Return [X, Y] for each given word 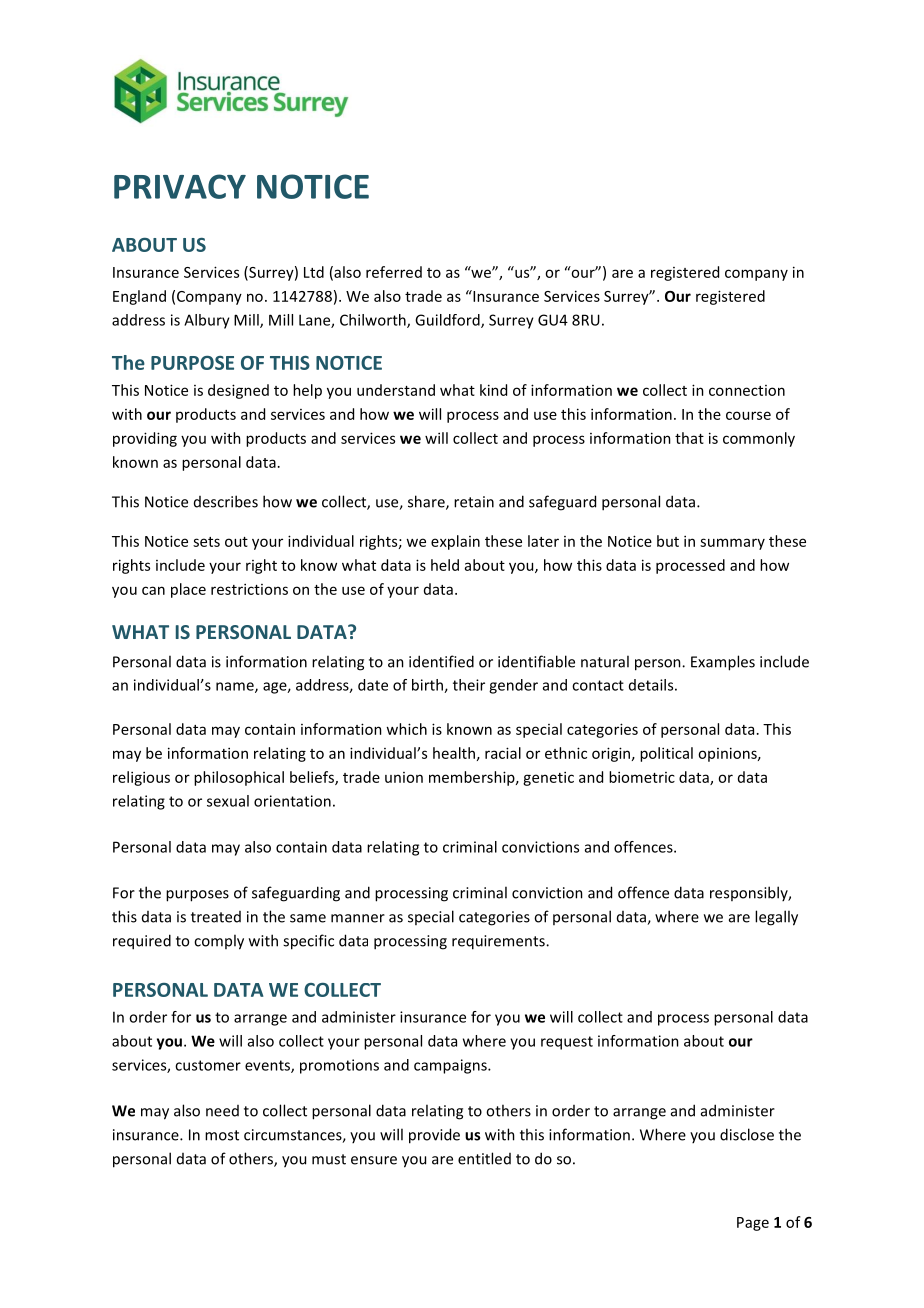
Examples [723, 663]
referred [394, 272]
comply [219, 942]
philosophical [239, 778]
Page [753, 1224]
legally [776, 918]
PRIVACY [180, 186]
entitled [484, 1158]
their [469, 685]
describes [226, 501]
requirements [499, 942]
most [222, 1135]
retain [474, 502]
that [689, 438]
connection [747, 390]
